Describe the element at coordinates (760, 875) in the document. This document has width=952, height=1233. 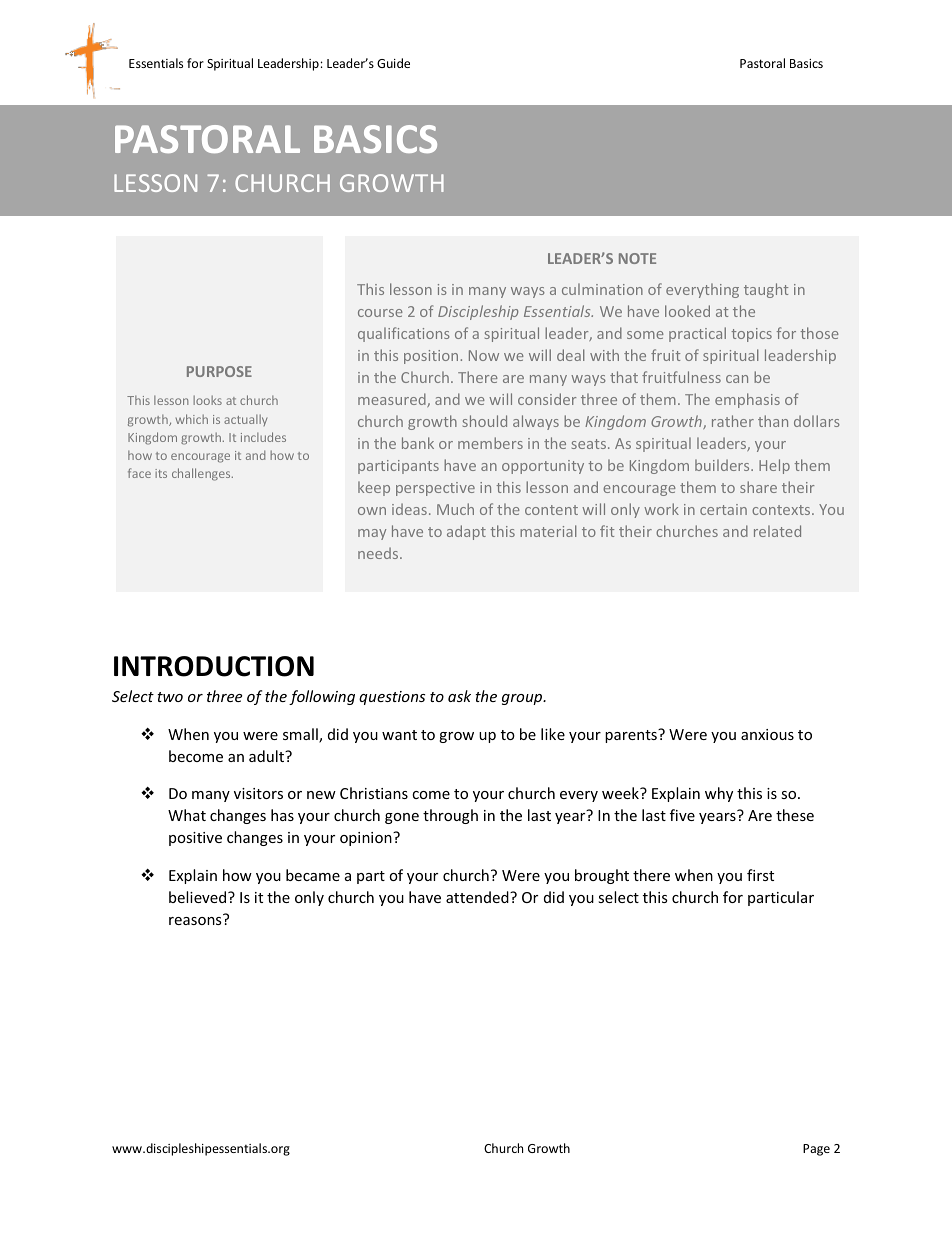
I see `first` at that location.
